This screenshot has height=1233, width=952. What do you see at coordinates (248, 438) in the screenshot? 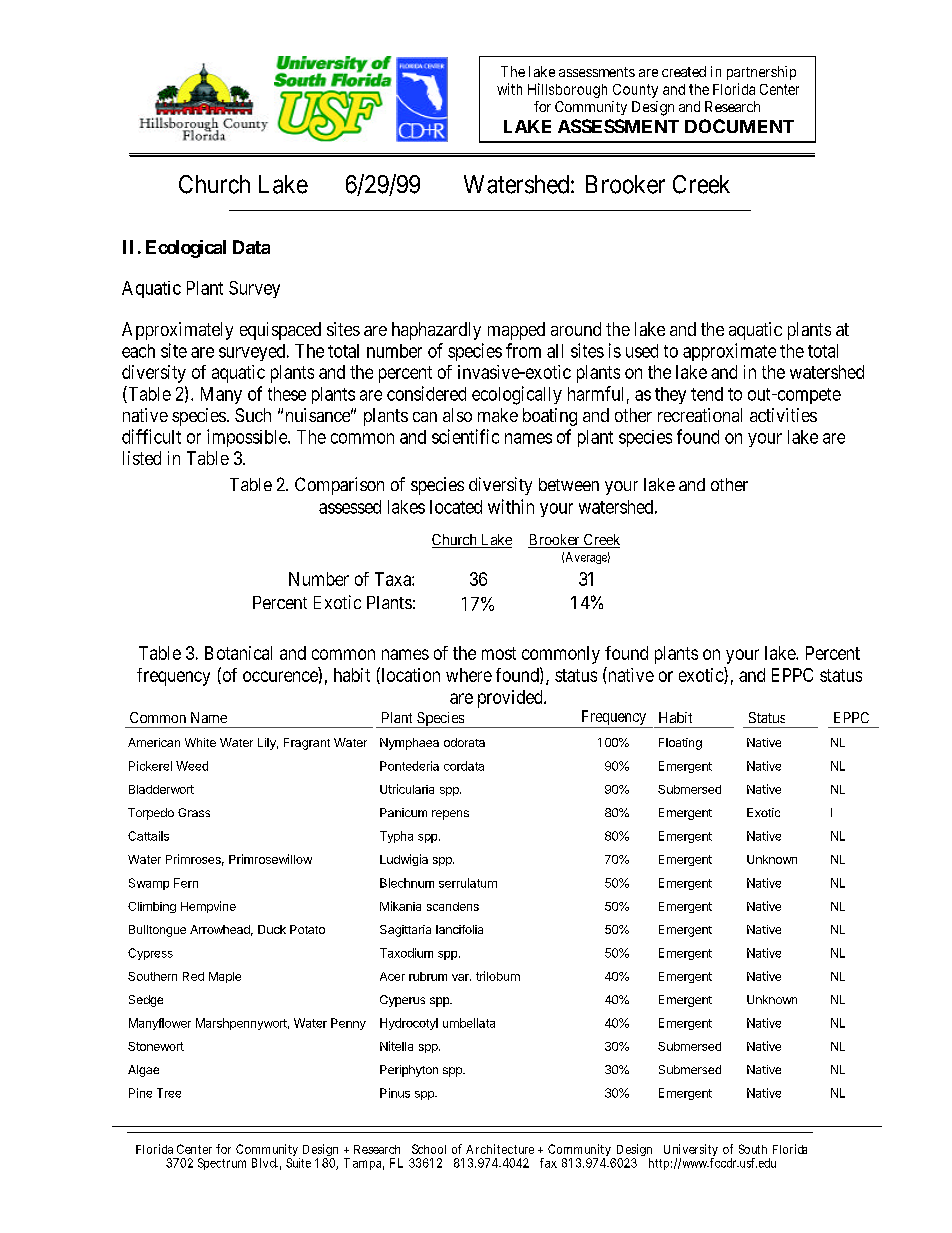
I see `impossible` at bounding box center [248, 438].
